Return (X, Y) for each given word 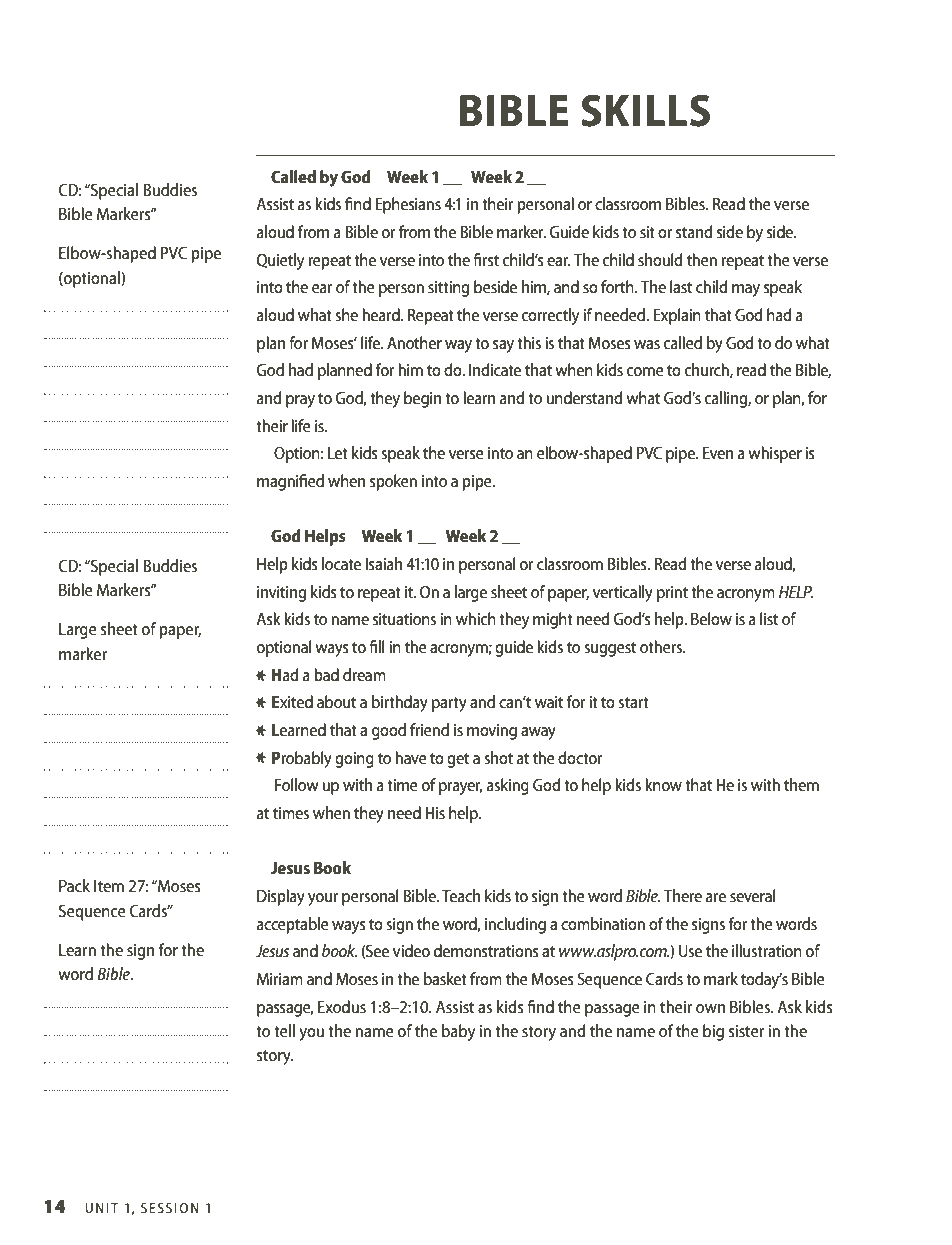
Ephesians (408, 205)
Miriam (280, 979)
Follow (297, 784)
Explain (677, 316)
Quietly (280, 261)
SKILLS (645, 111)
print (672, 594)
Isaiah (384, 563)
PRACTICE (353, 111)
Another (414, 342)
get (458, 760)
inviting (281, 594)
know (663, 784)
